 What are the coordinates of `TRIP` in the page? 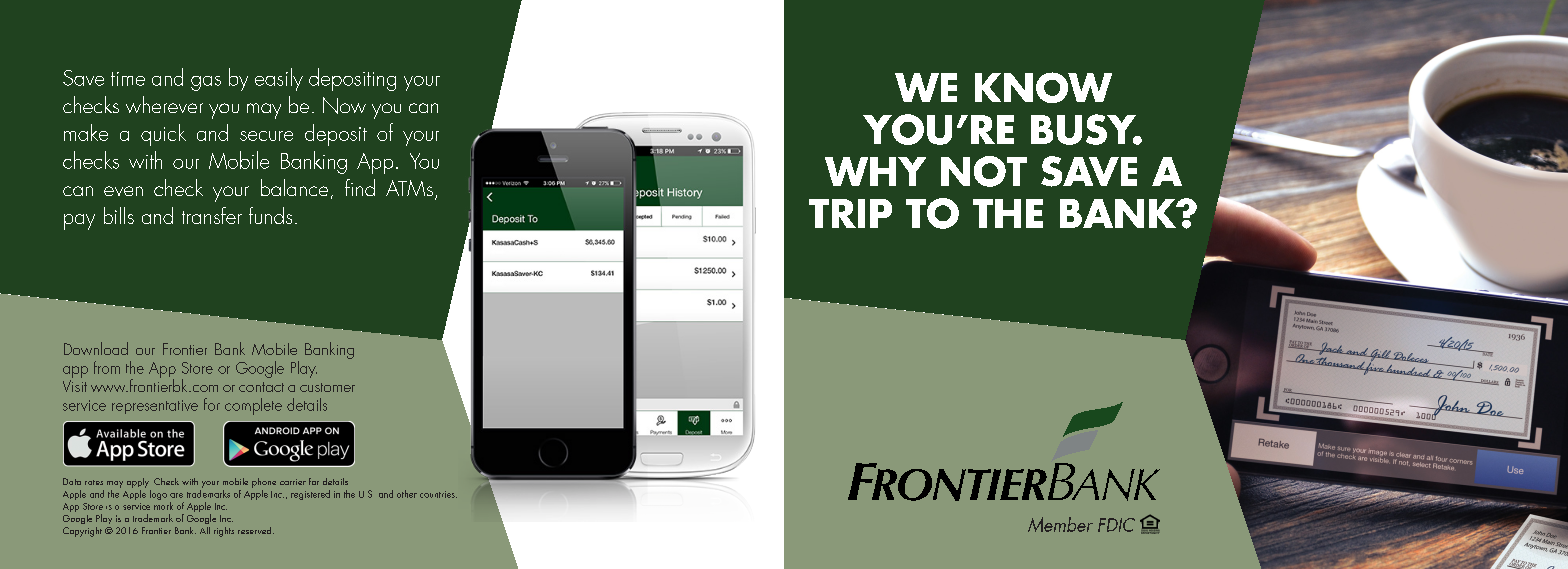 It's located at (850, 213).
